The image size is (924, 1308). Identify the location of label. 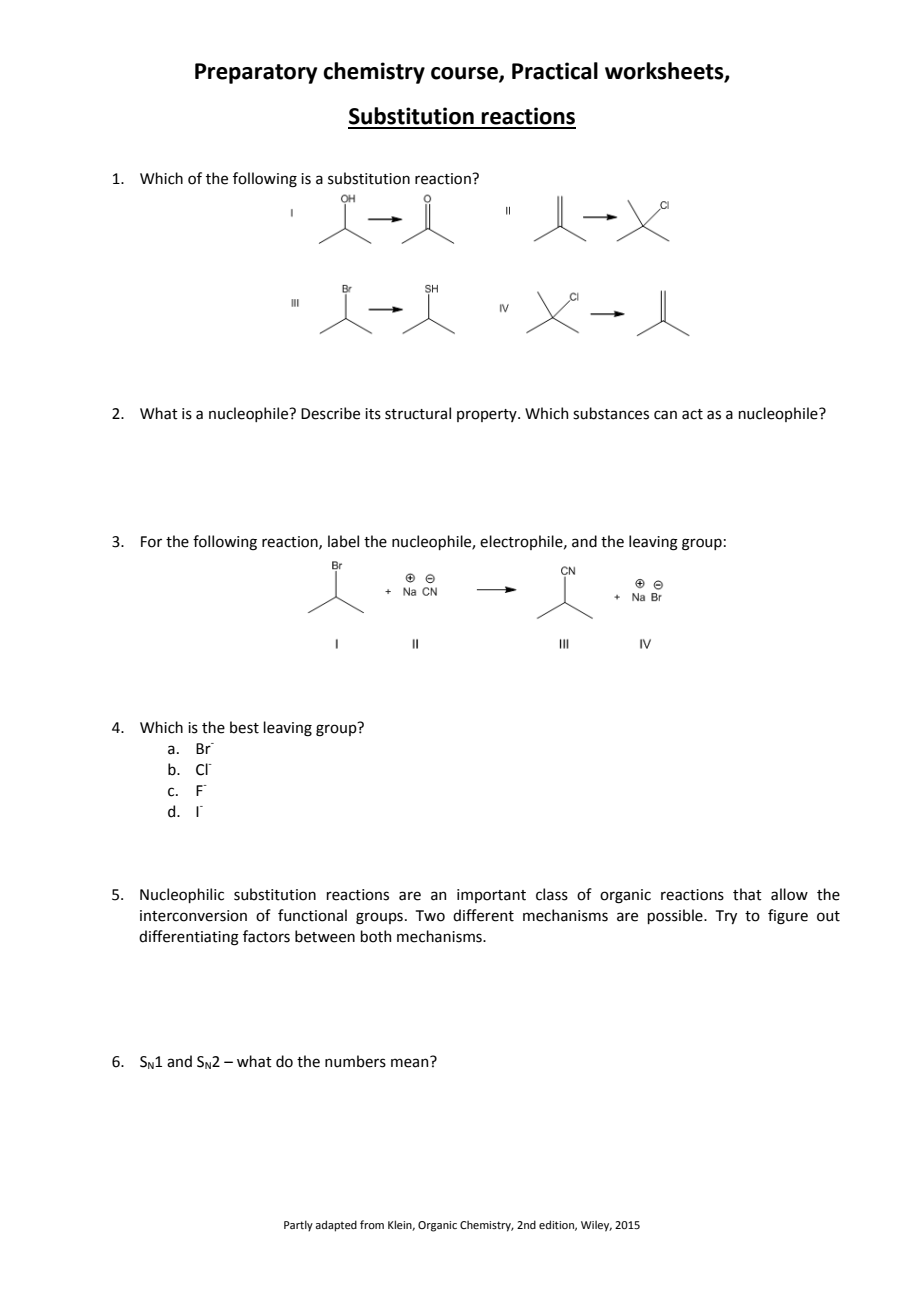
(343, 541).
